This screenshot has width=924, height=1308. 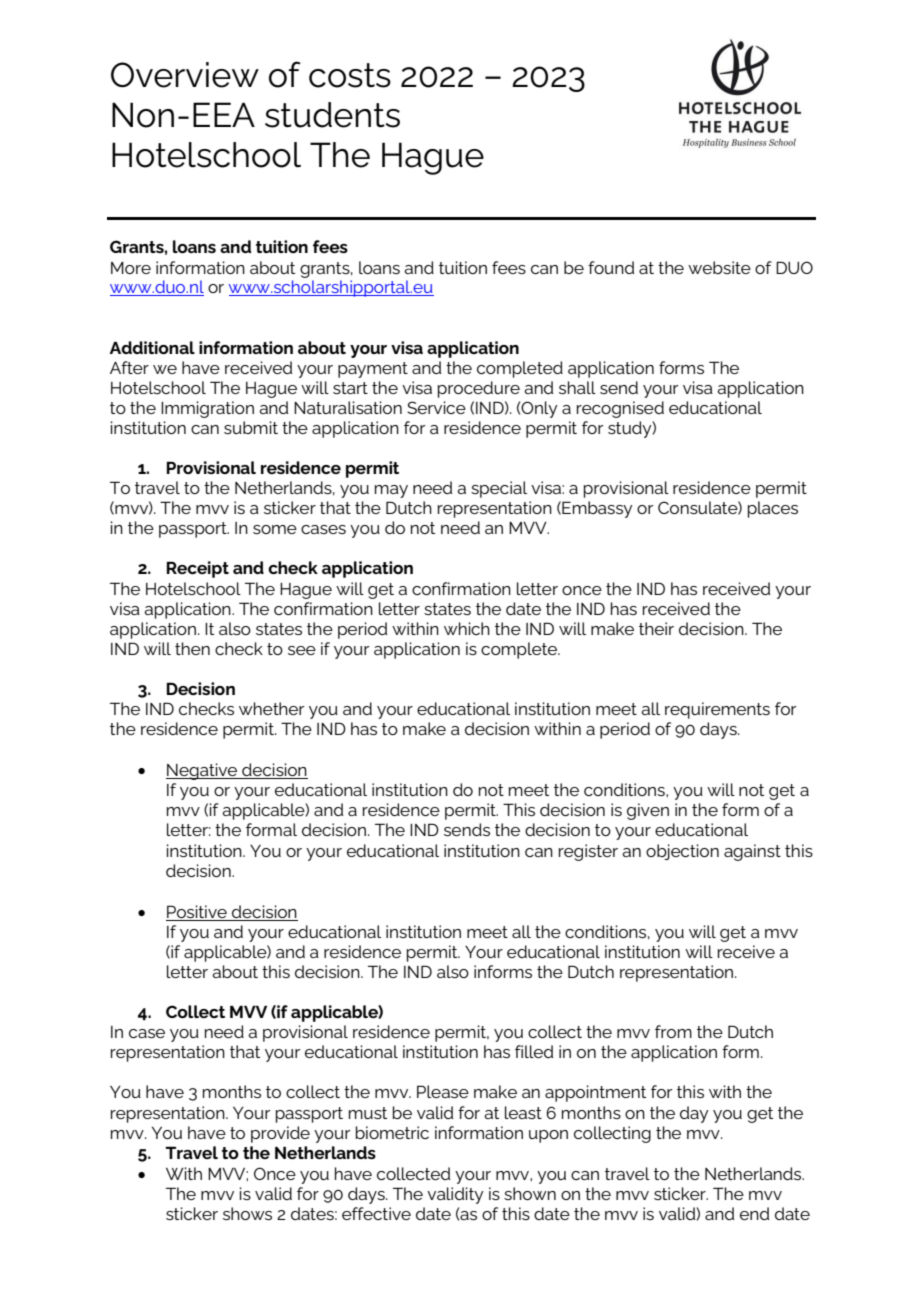 I want to click on then, so click(x=192, y=648).
